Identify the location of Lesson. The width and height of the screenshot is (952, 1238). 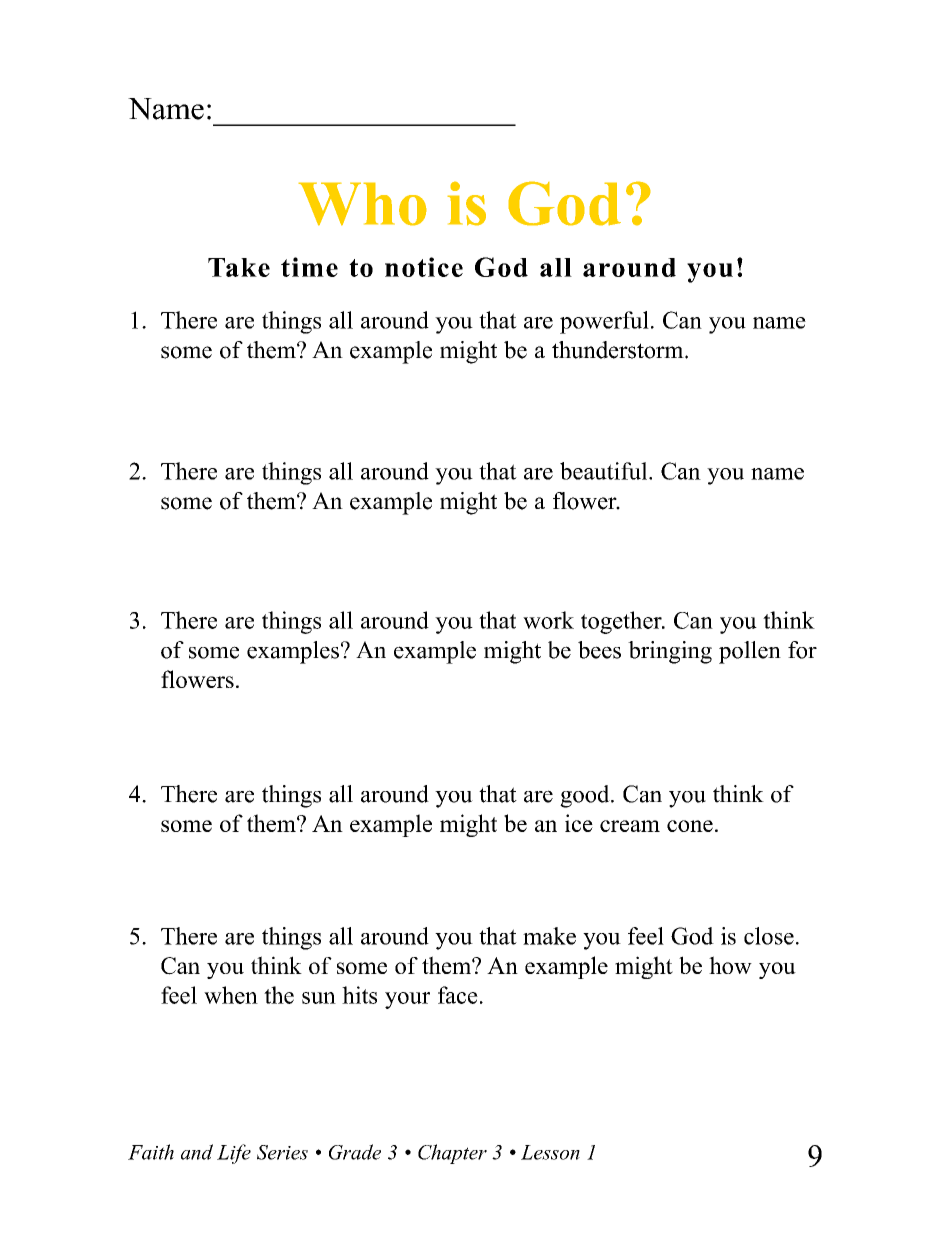
(550, 1152).
